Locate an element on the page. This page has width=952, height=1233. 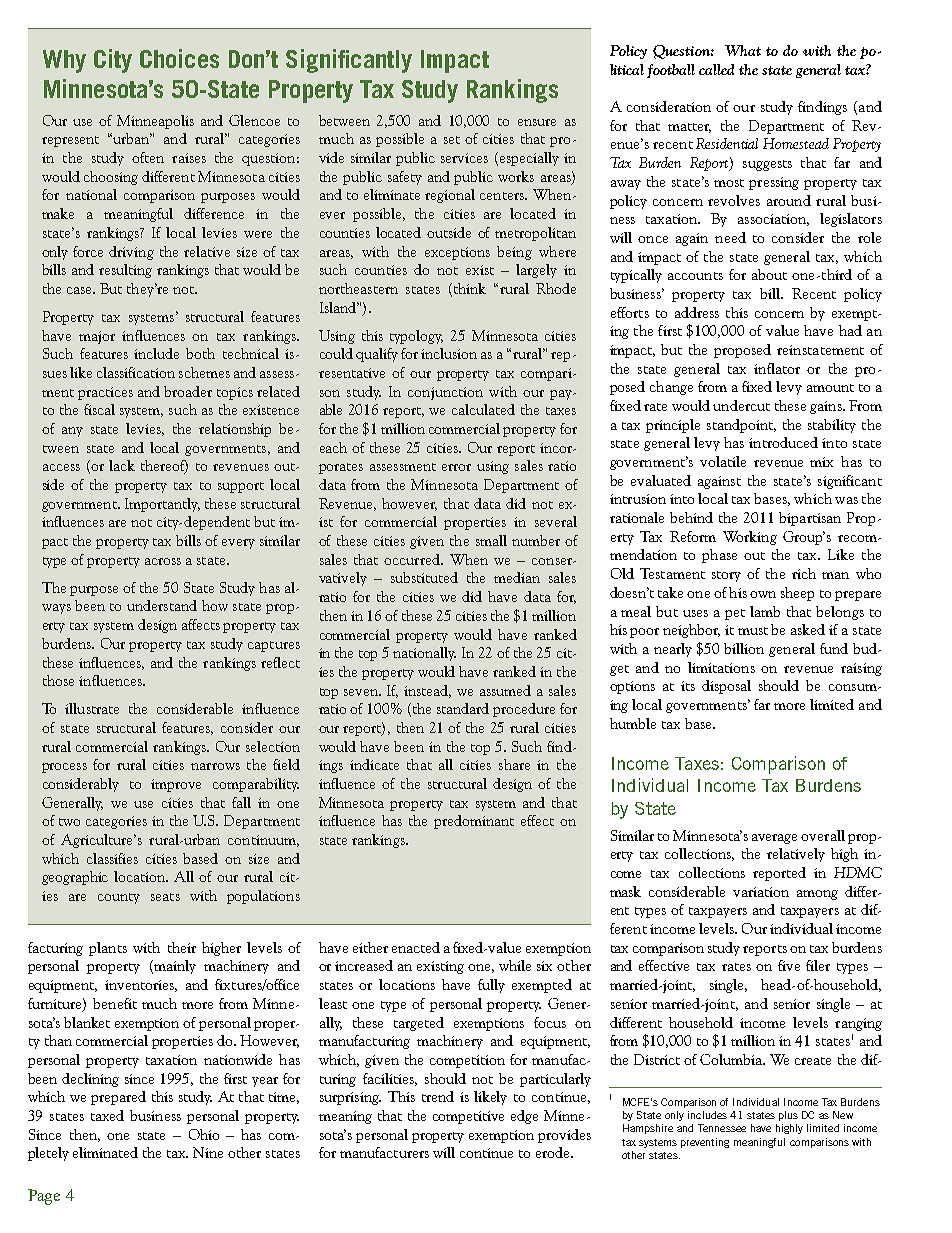
What is located at coordinates (743, 50).
